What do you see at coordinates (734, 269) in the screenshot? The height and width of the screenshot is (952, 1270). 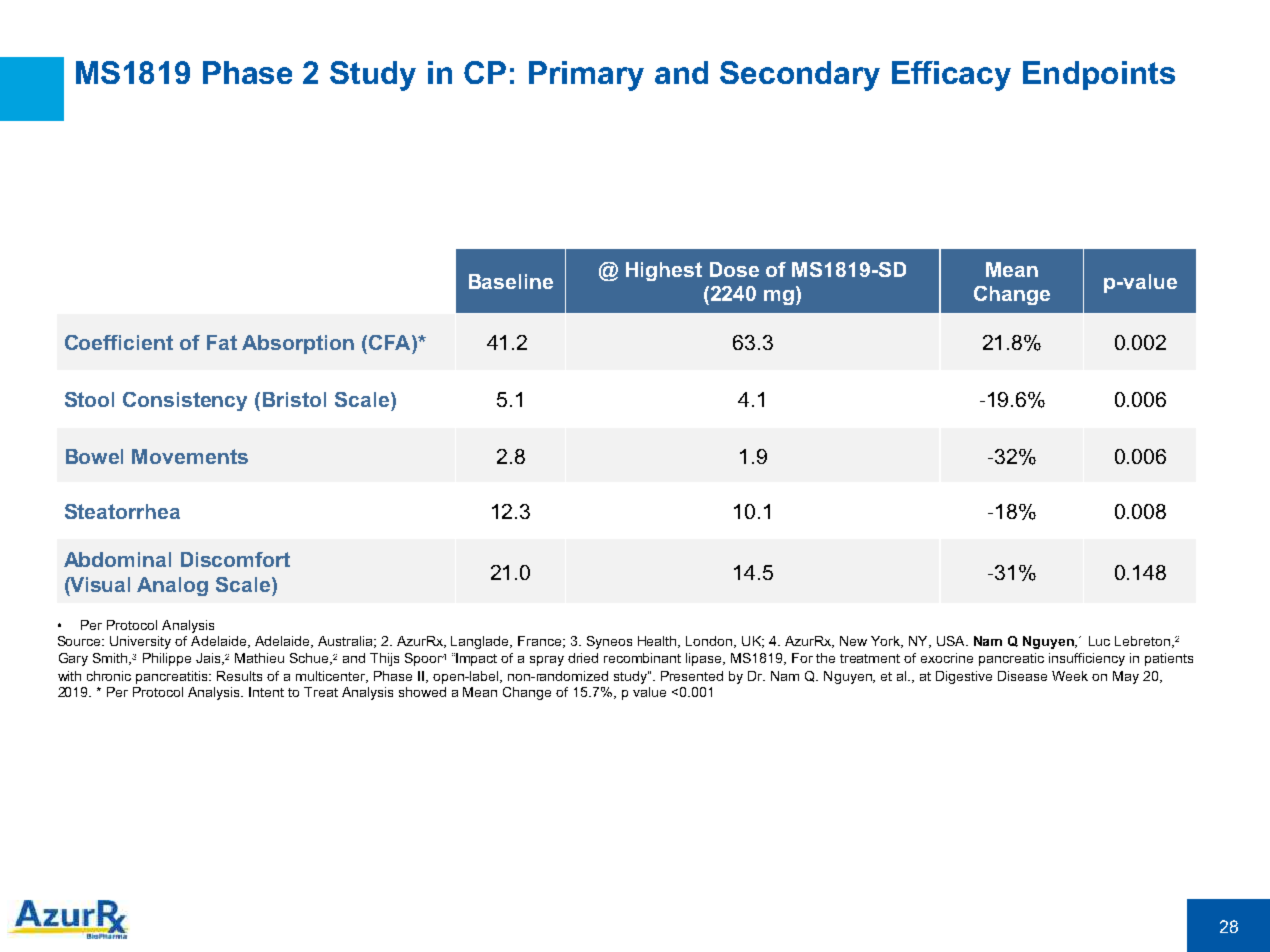 I see `Dose` at bounding box center [734, 269].
